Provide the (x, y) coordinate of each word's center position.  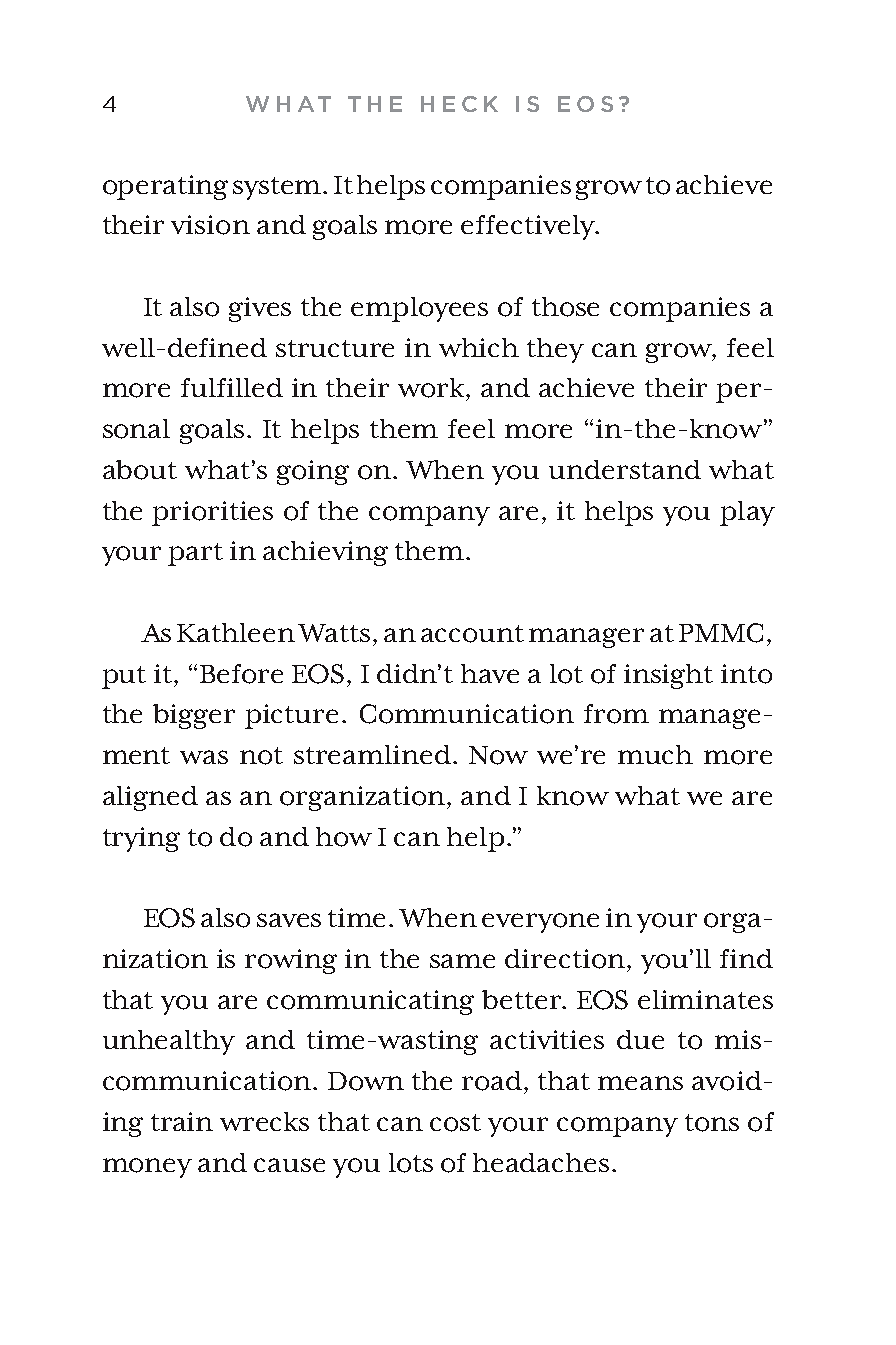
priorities (212, 513)
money (147, 1168)
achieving (325, 553)
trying (141, 839)
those (565, 307)
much (655, 754)
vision (210, 225)
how (344, 837)
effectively (529, 227)
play (747, 513)
